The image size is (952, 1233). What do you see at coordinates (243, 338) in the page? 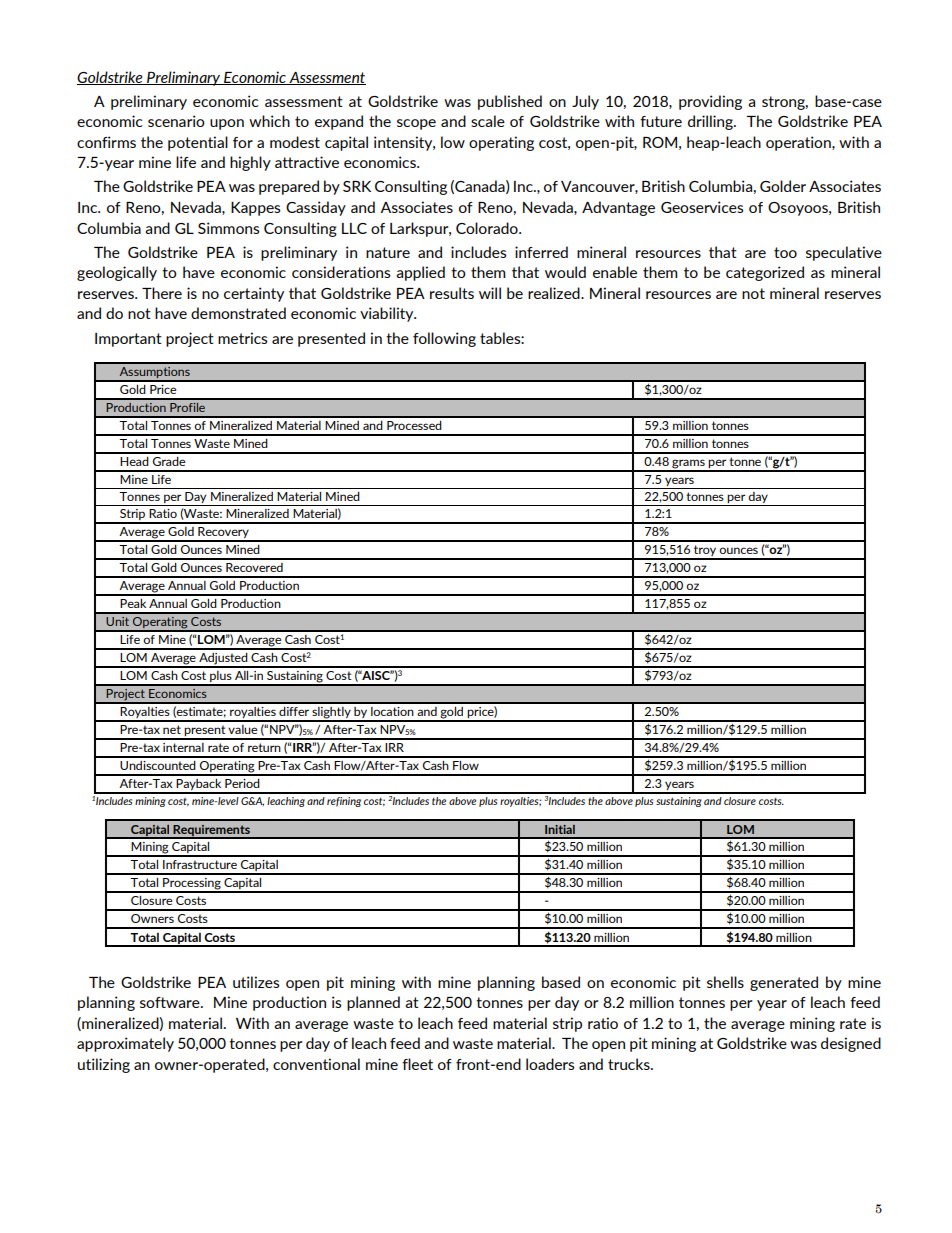
I see `metrics` at bounding box center [243, 338].
